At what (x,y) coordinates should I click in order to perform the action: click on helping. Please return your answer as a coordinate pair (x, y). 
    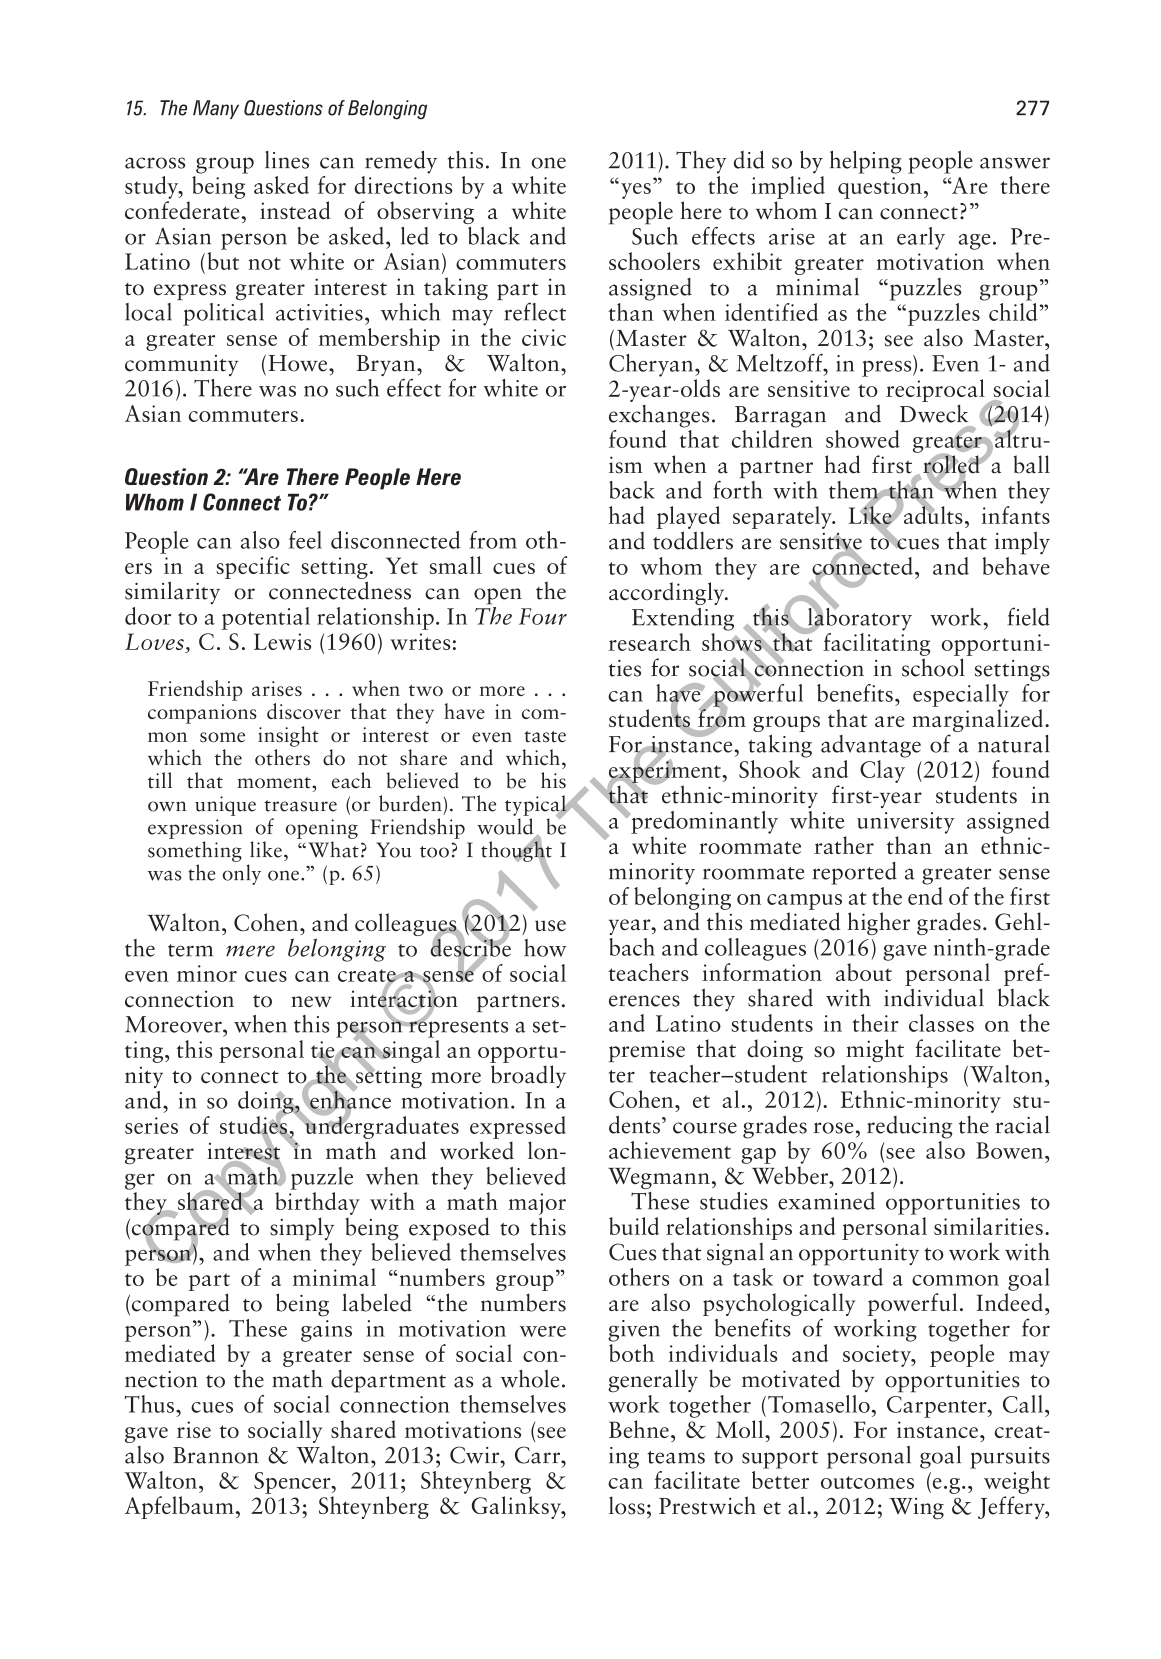
    Looking at the image, I should click on (866, 162).
